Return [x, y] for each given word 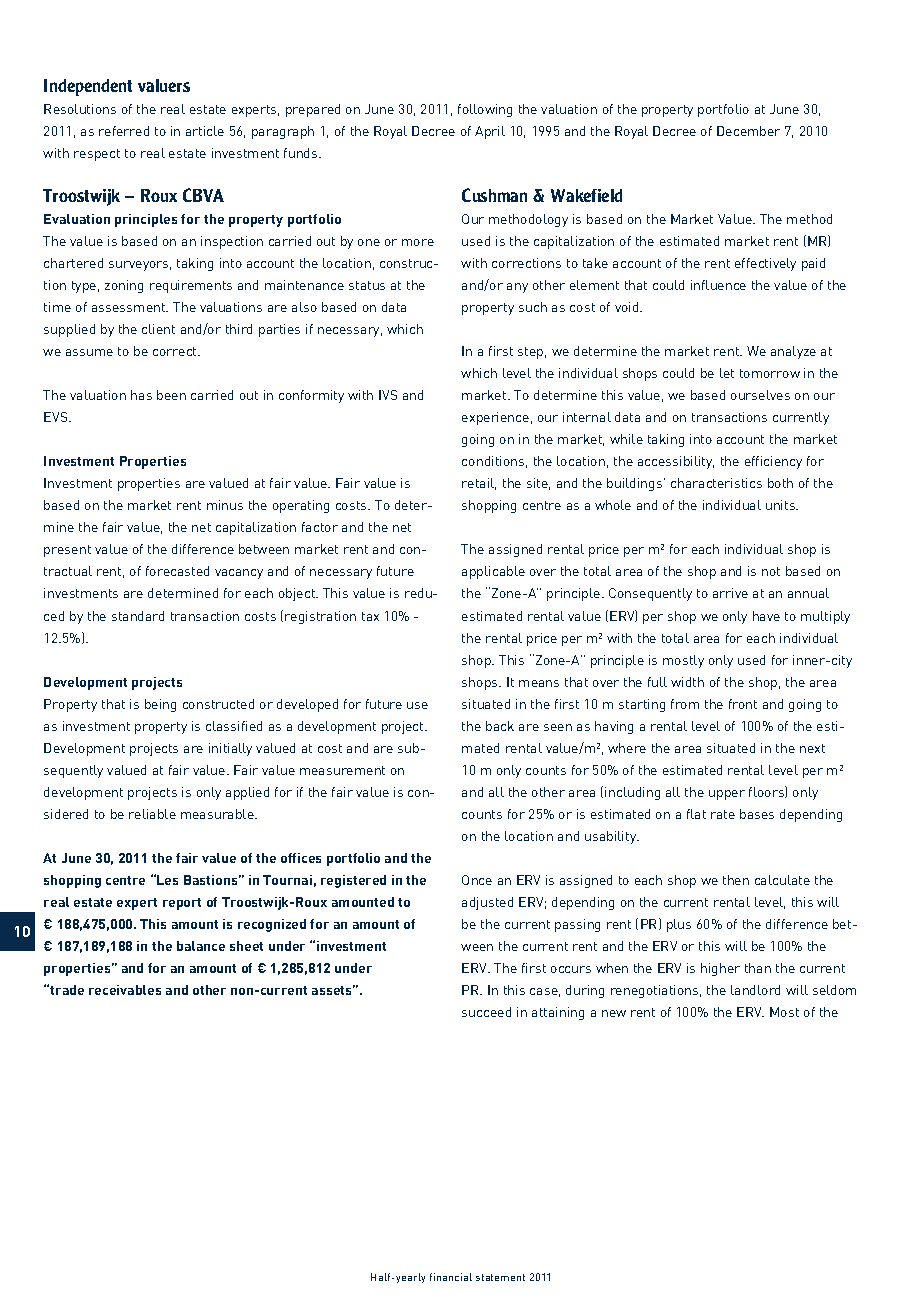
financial [451, 1277]
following [485, 110]
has [141, 395]
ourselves [760, 395]
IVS [388, 395]
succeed [486, 1012]
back [500, 726]
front [743, 704]
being [160, 705]
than [758, 968]
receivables [125, 990]
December [748, 131]
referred [124, 131]
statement [500, 1277]
